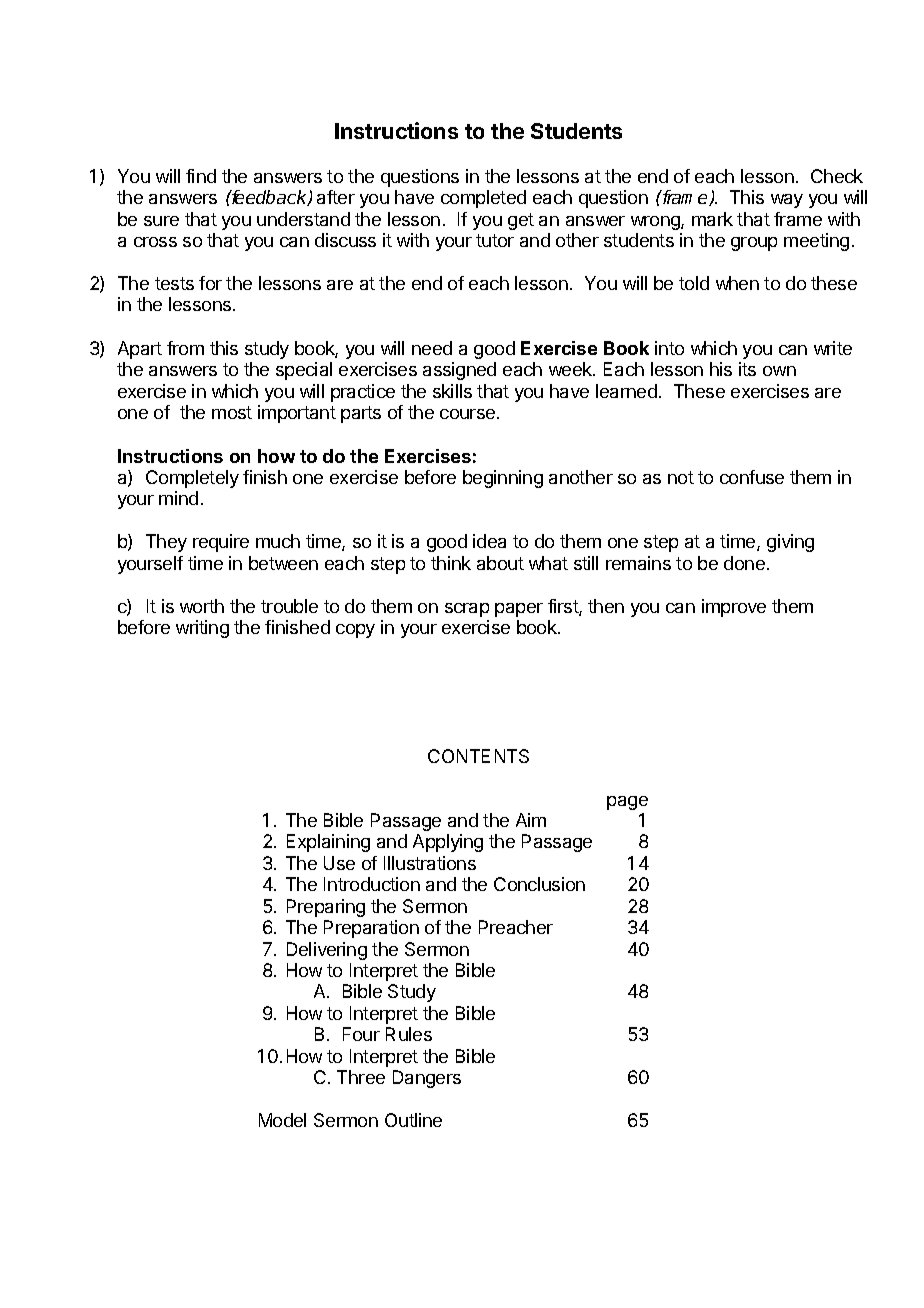 The image size is (924, 1308). I want to click on Explaining, so click(328, 843).
